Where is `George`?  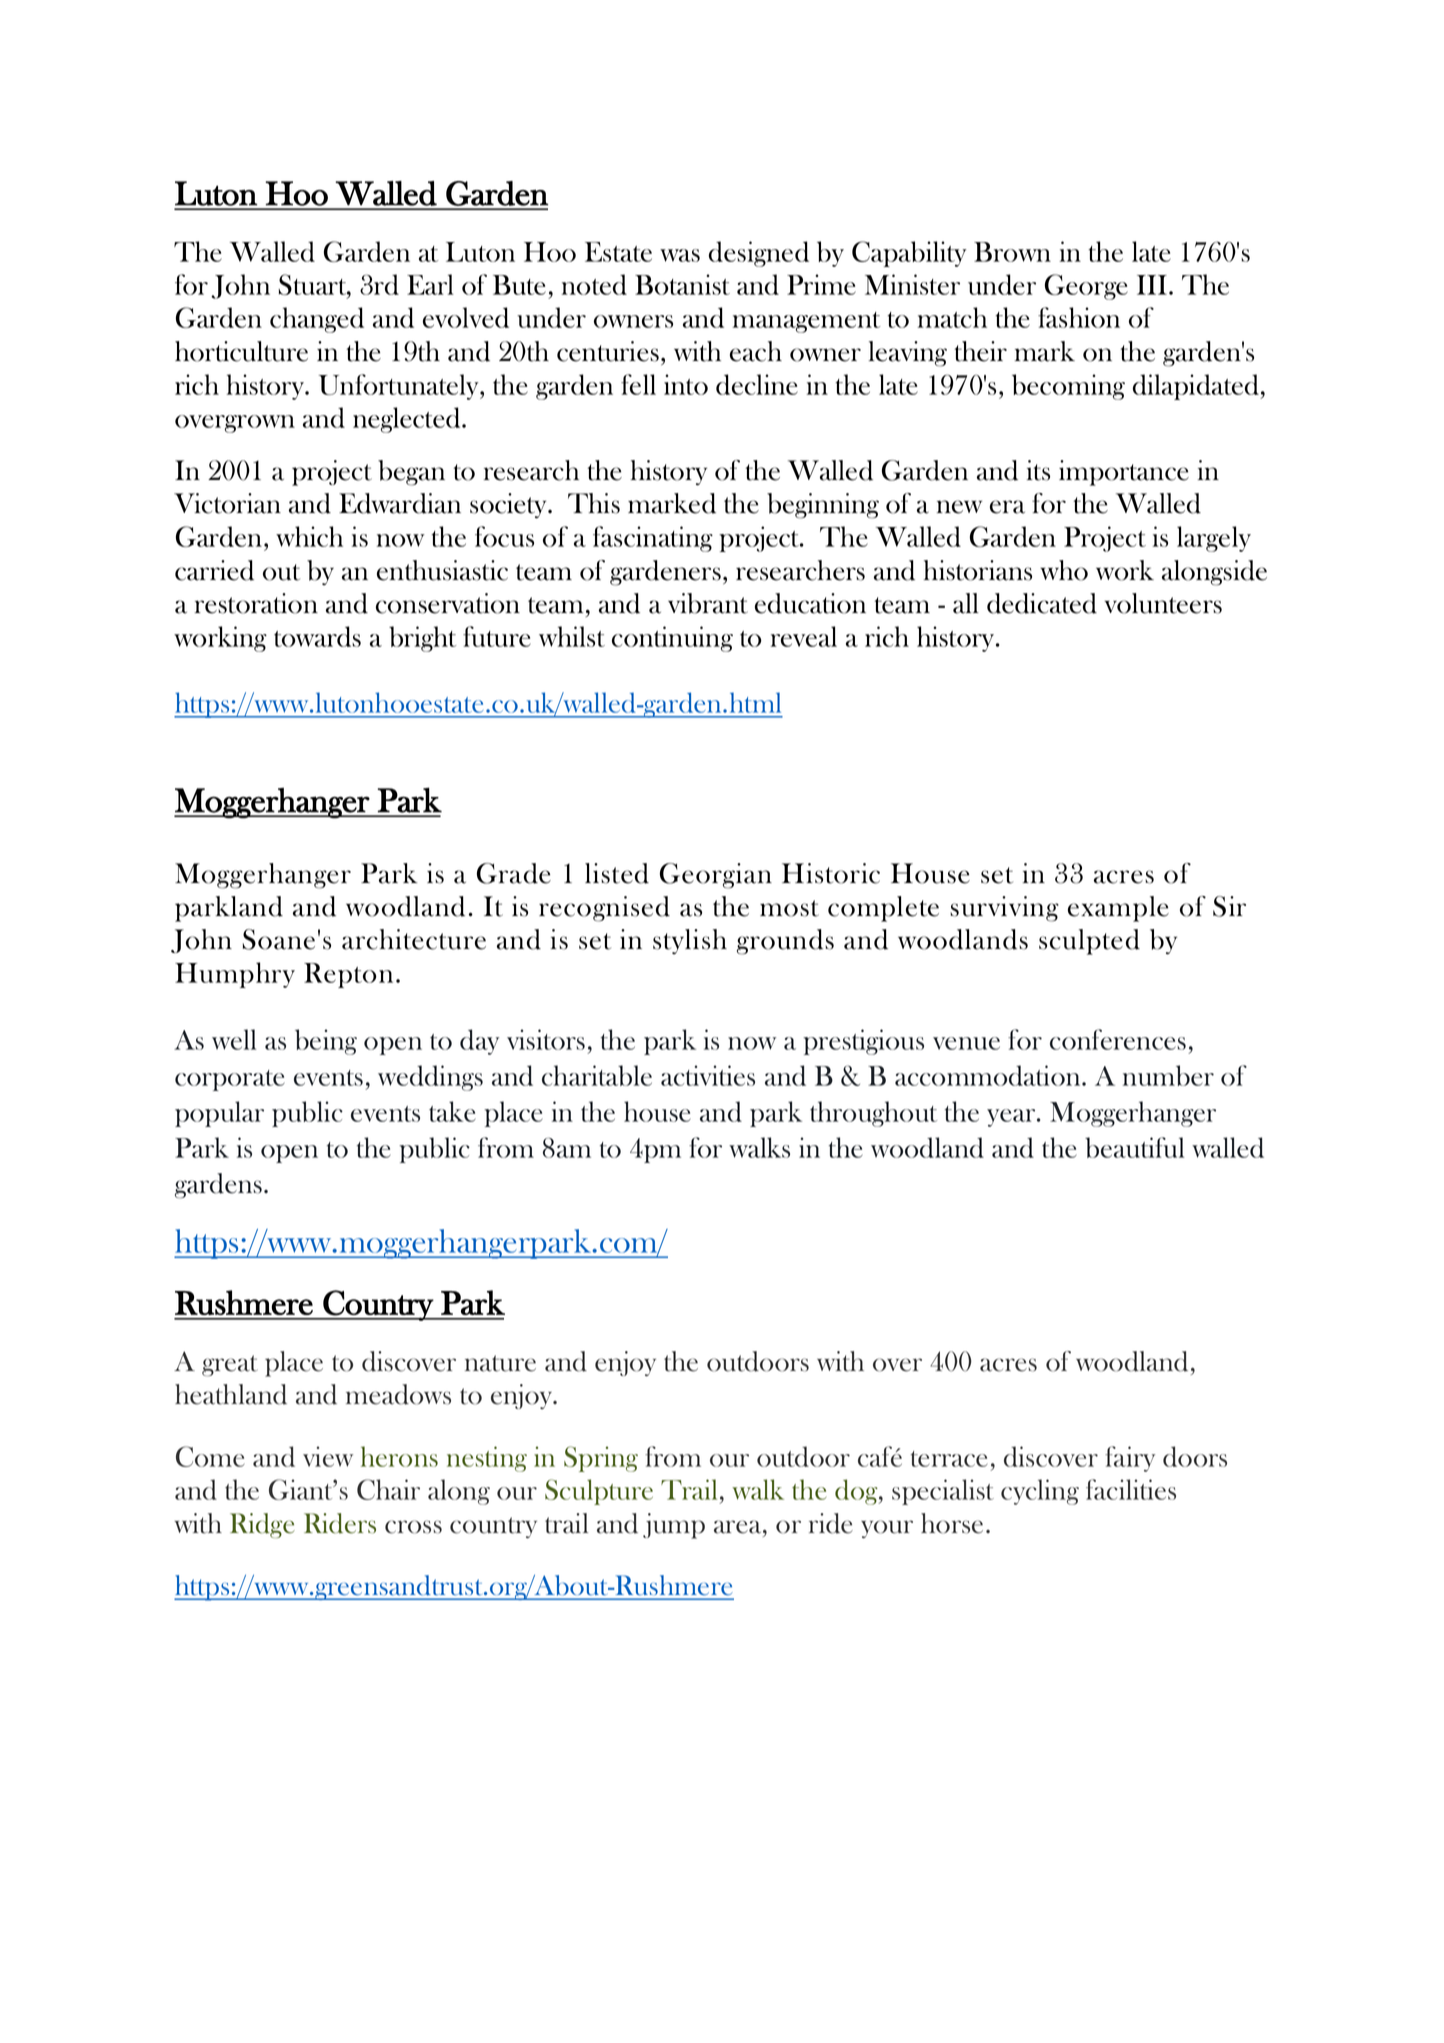 George is located at coordinates (1086, 287).
